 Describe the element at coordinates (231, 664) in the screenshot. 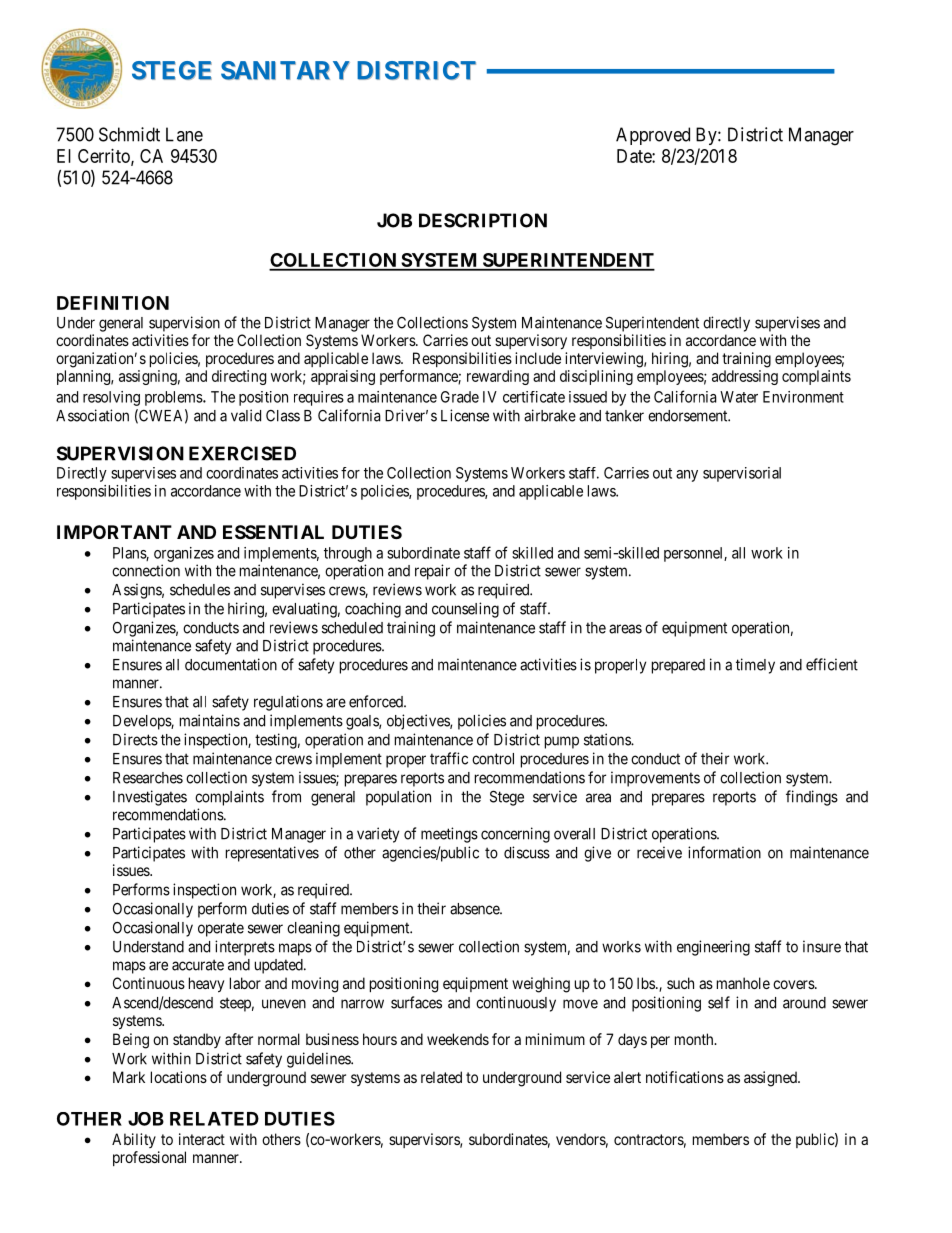

I see `documentation` at that location.
